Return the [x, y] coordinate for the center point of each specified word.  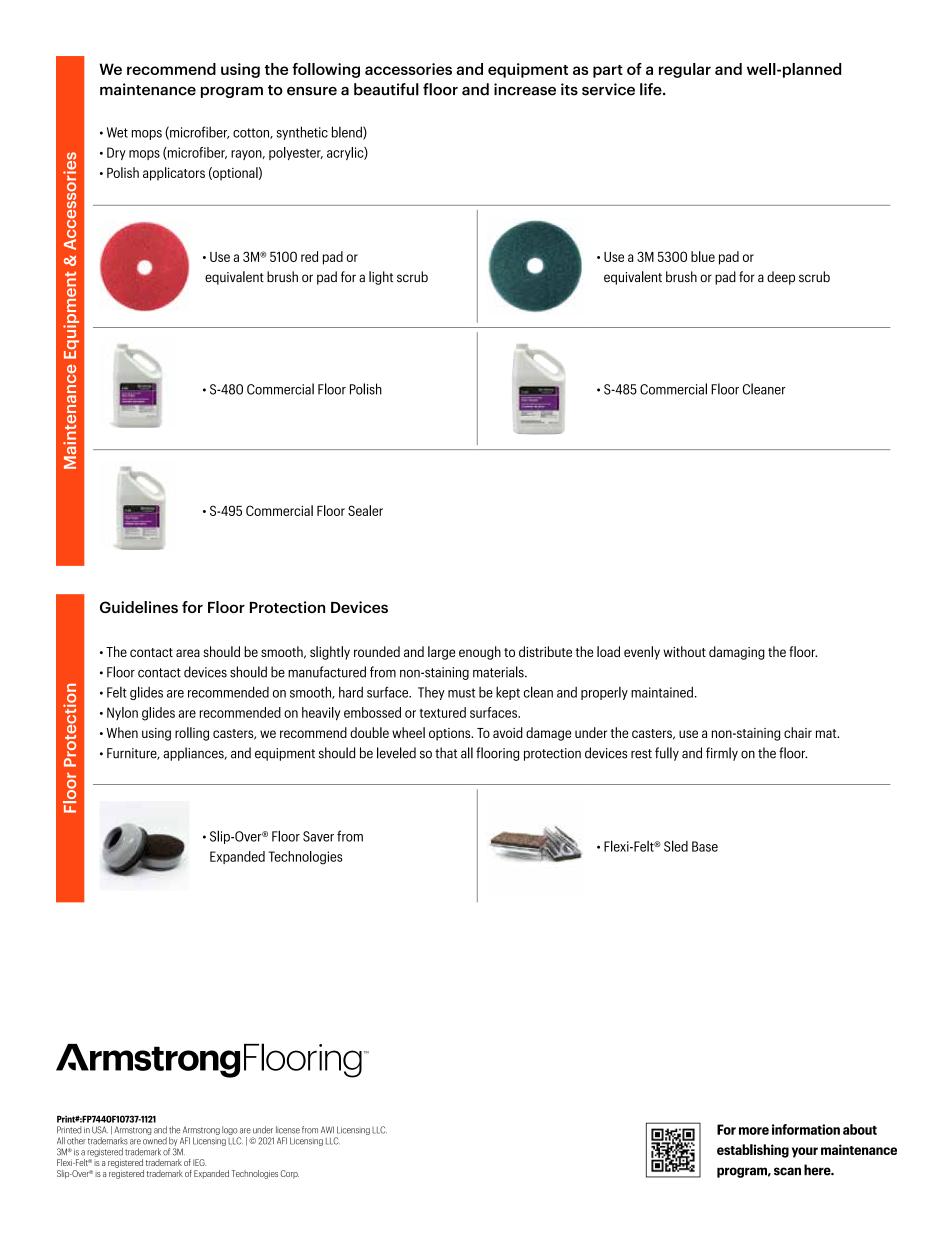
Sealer [365, 510]
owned [155, 1141]
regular [685, 70]
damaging [737, 653]
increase [525, 89]
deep [781, 278]
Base [705, 846]
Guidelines [139, 607]
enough [480, 653]
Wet [117, 132]
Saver [318, 836]
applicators [174, 174]
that [446, 753]
